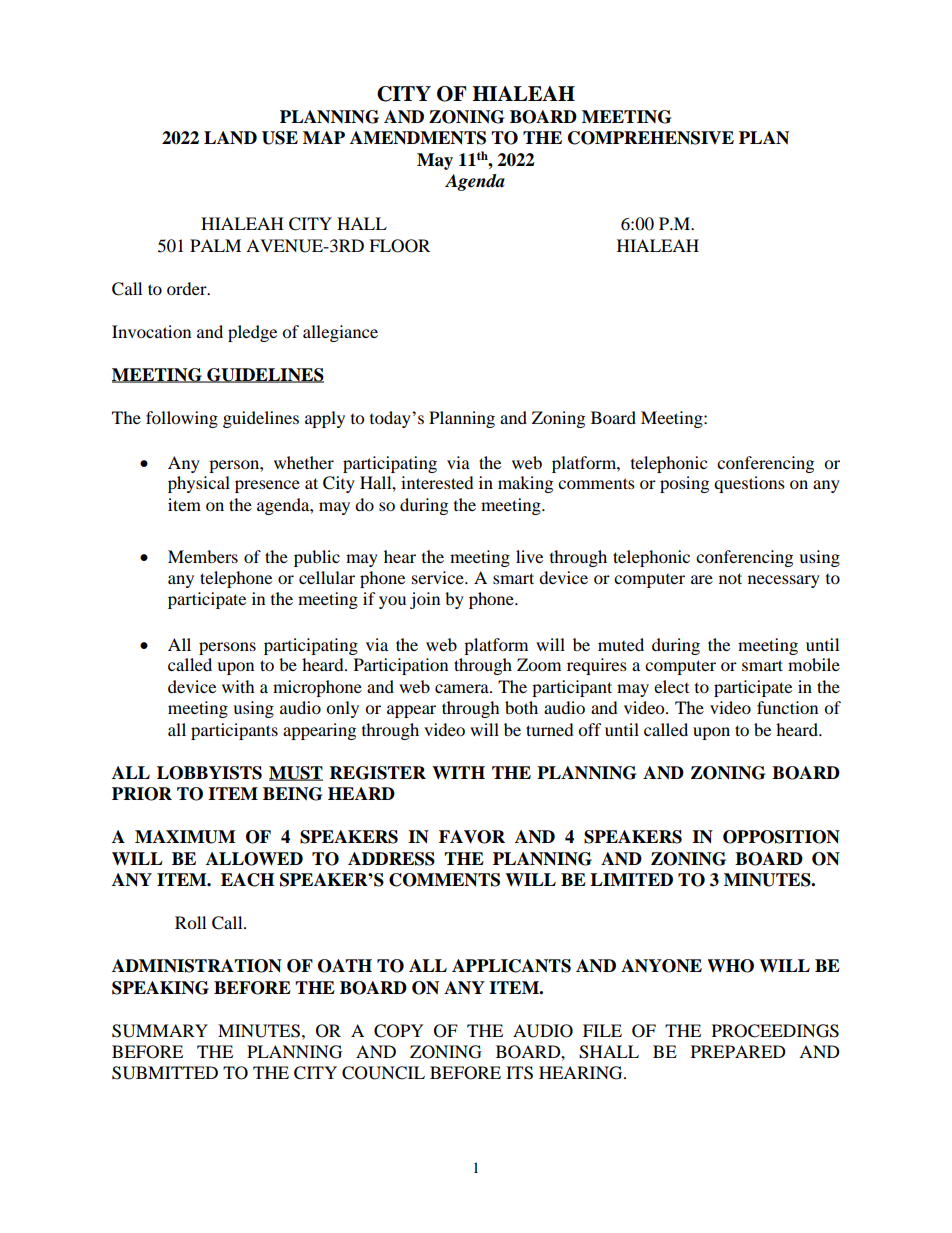 The width and height of the screenshot is (952, 1233). I want to click on questions, so click(749, 484).
